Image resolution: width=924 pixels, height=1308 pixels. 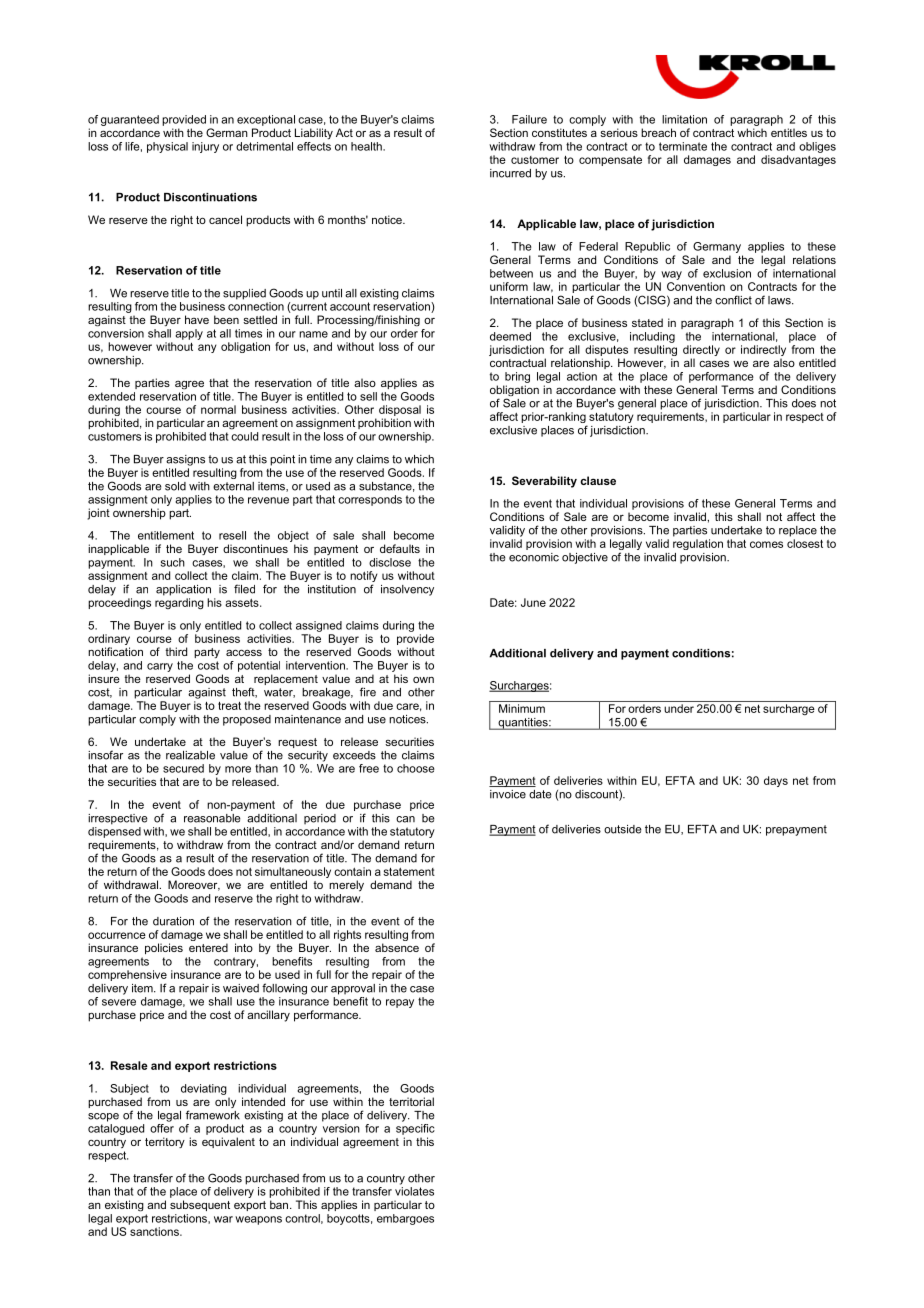 I want to click on physical, so click(x=167, y=147).
